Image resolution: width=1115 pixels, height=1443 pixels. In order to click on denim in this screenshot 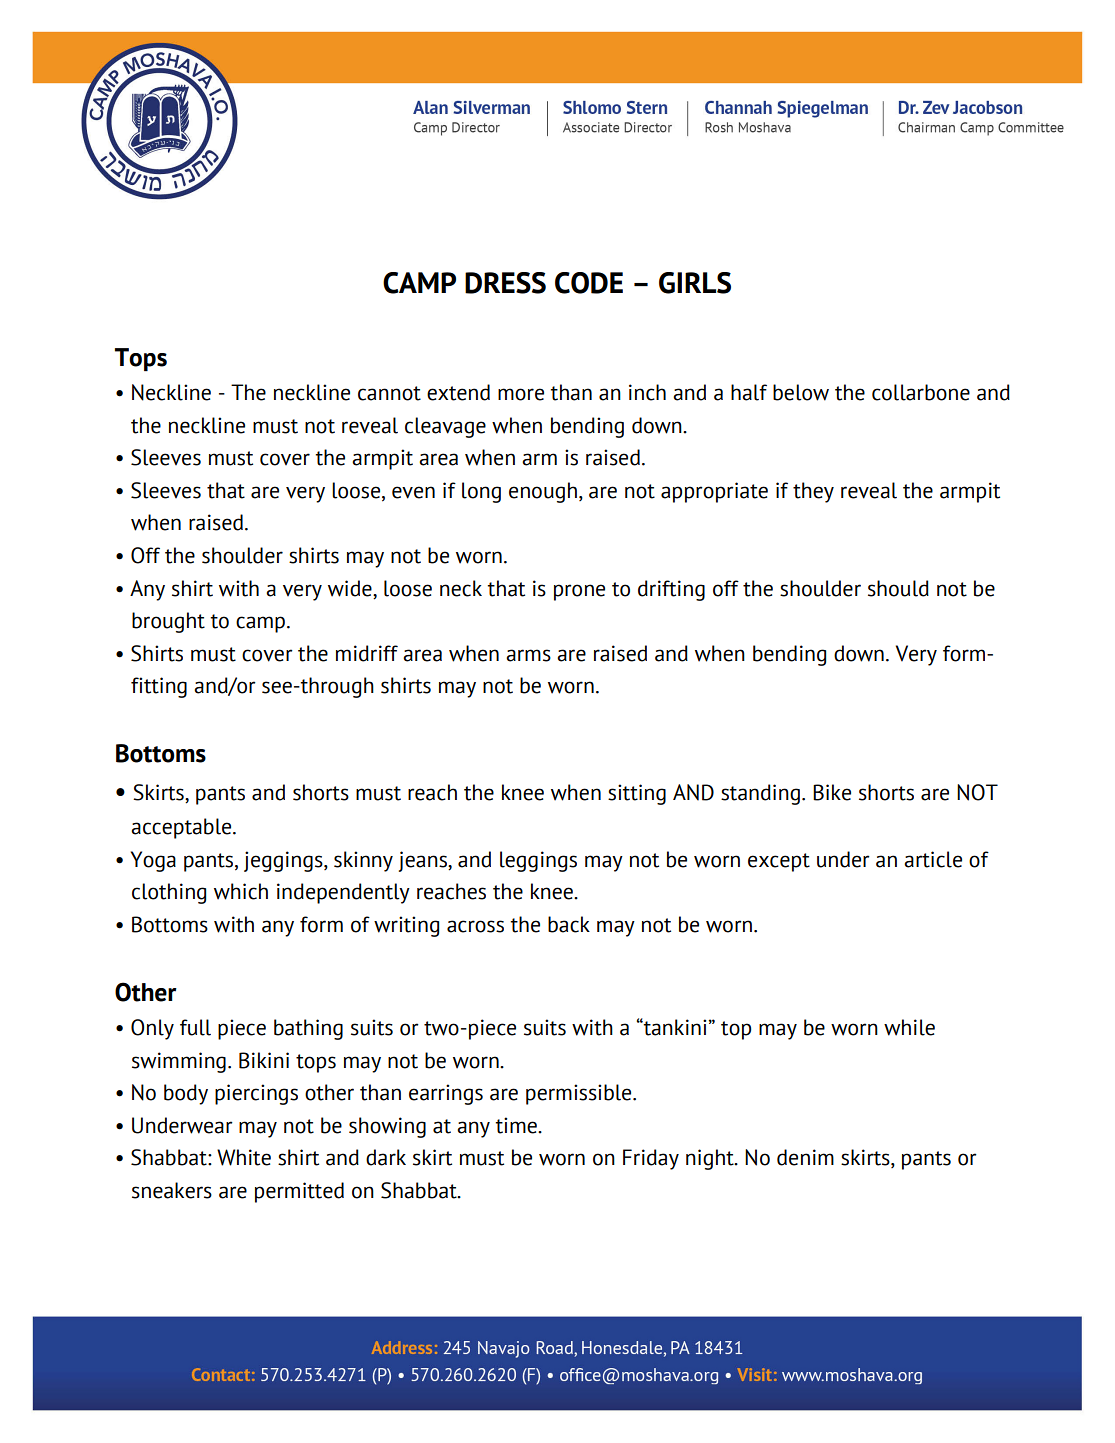, I will do `click(805, 1157)`.
